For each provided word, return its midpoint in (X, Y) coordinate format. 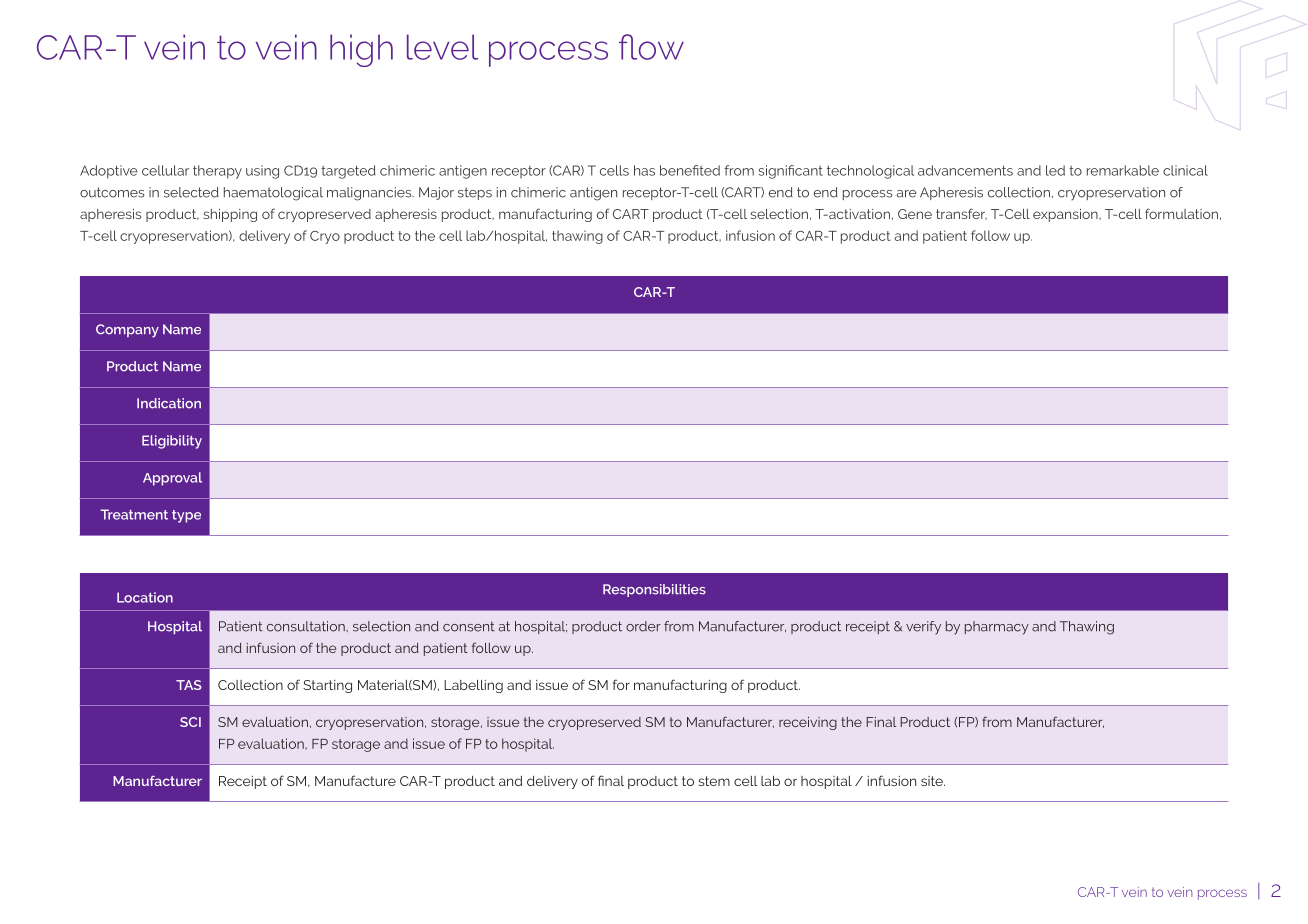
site (933, 781)
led (1055, 170)
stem (714, 781)
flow (651, 47)
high (361, 50)
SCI (190, 722)
